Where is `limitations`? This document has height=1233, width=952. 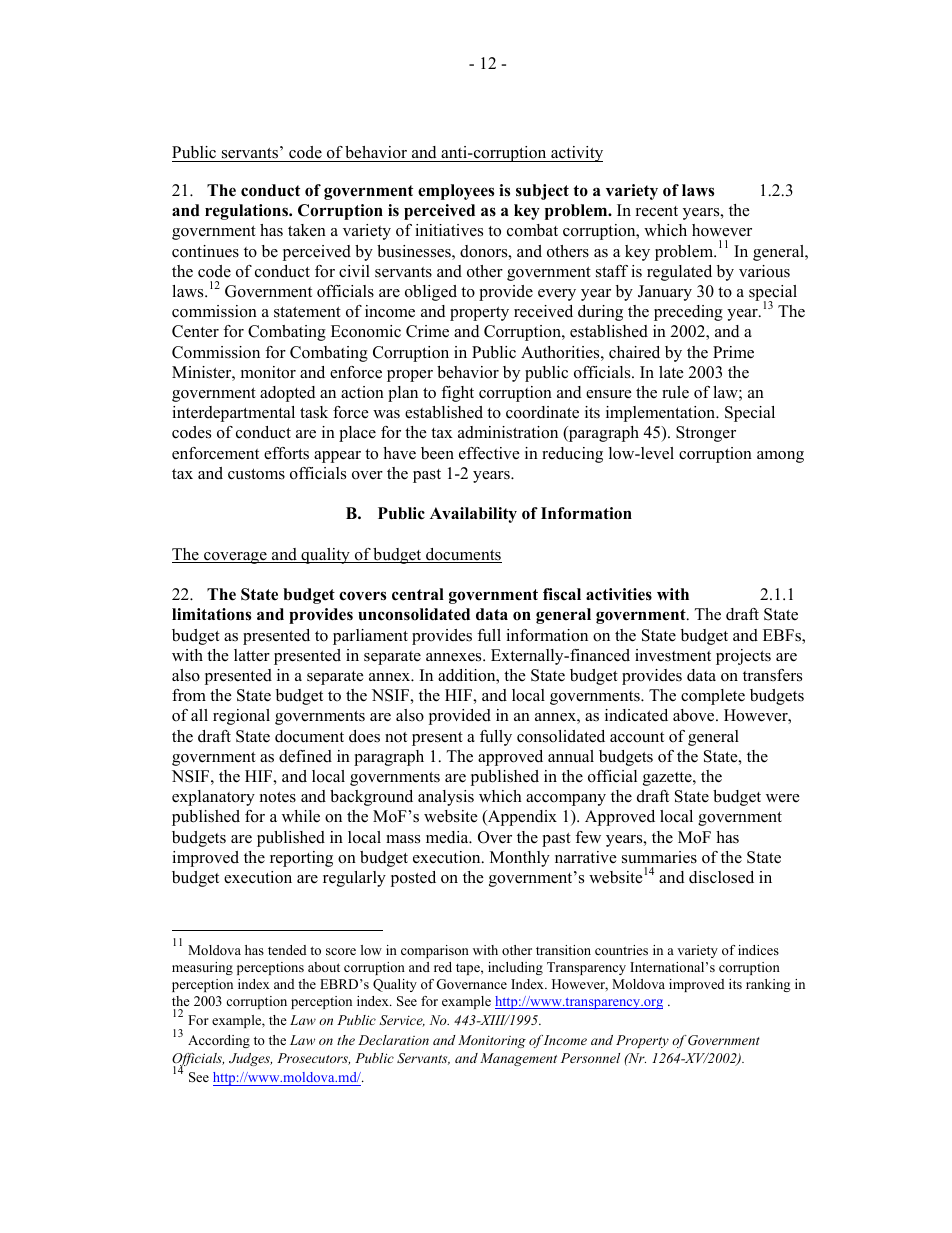 limitations is located at coordinates (211, 614).
